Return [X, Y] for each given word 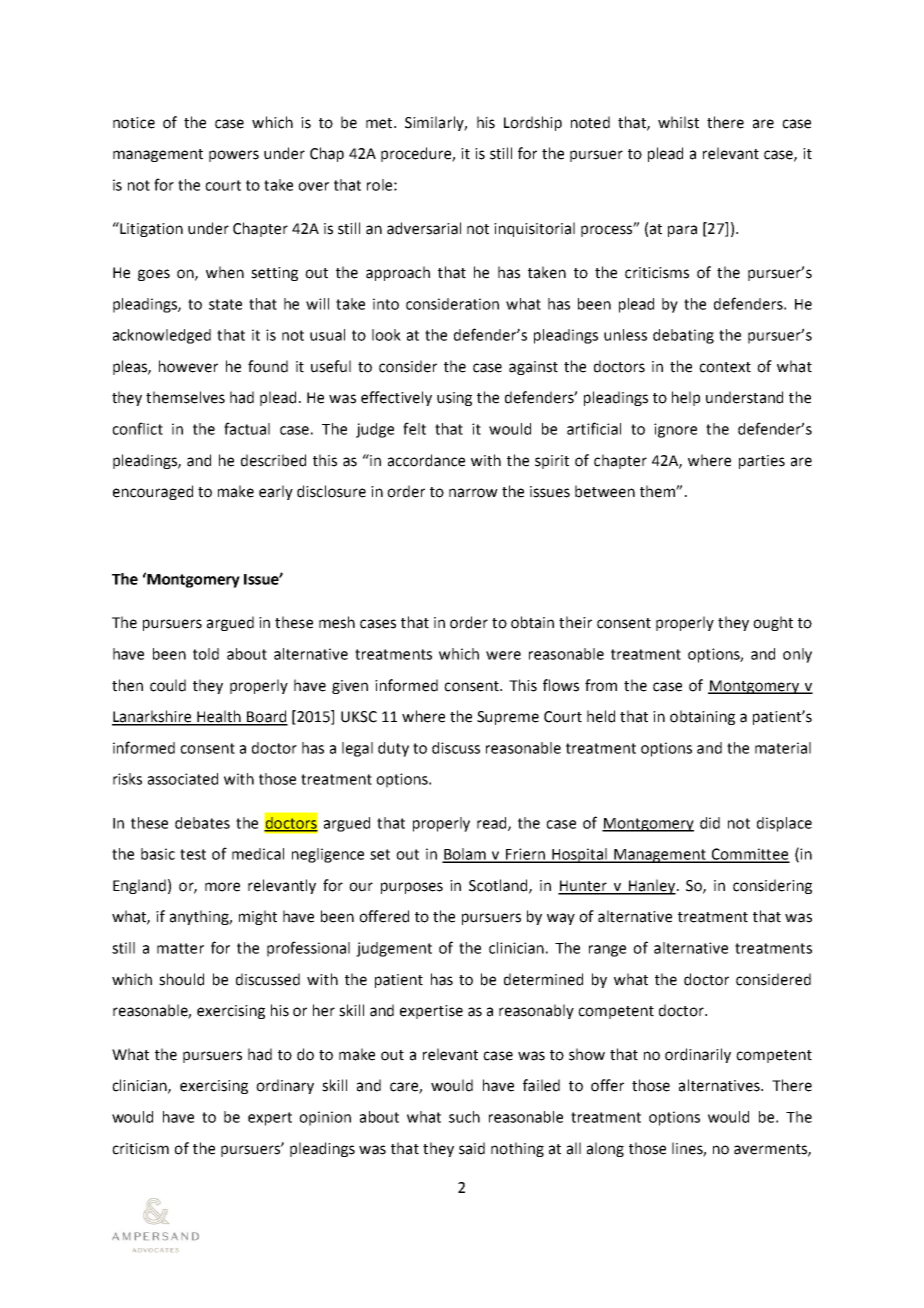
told [206, 654]
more [222, 887]
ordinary [285, 1086]
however [188, 366]
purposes [412, 888]
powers [234, 156]
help [686, 398]
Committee [750, 855]
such [464, 1117]
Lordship [533, 123]
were [503, 655]
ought [773, 623]
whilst [678, 122]
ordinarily [698, 1055]
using [454, 399]
